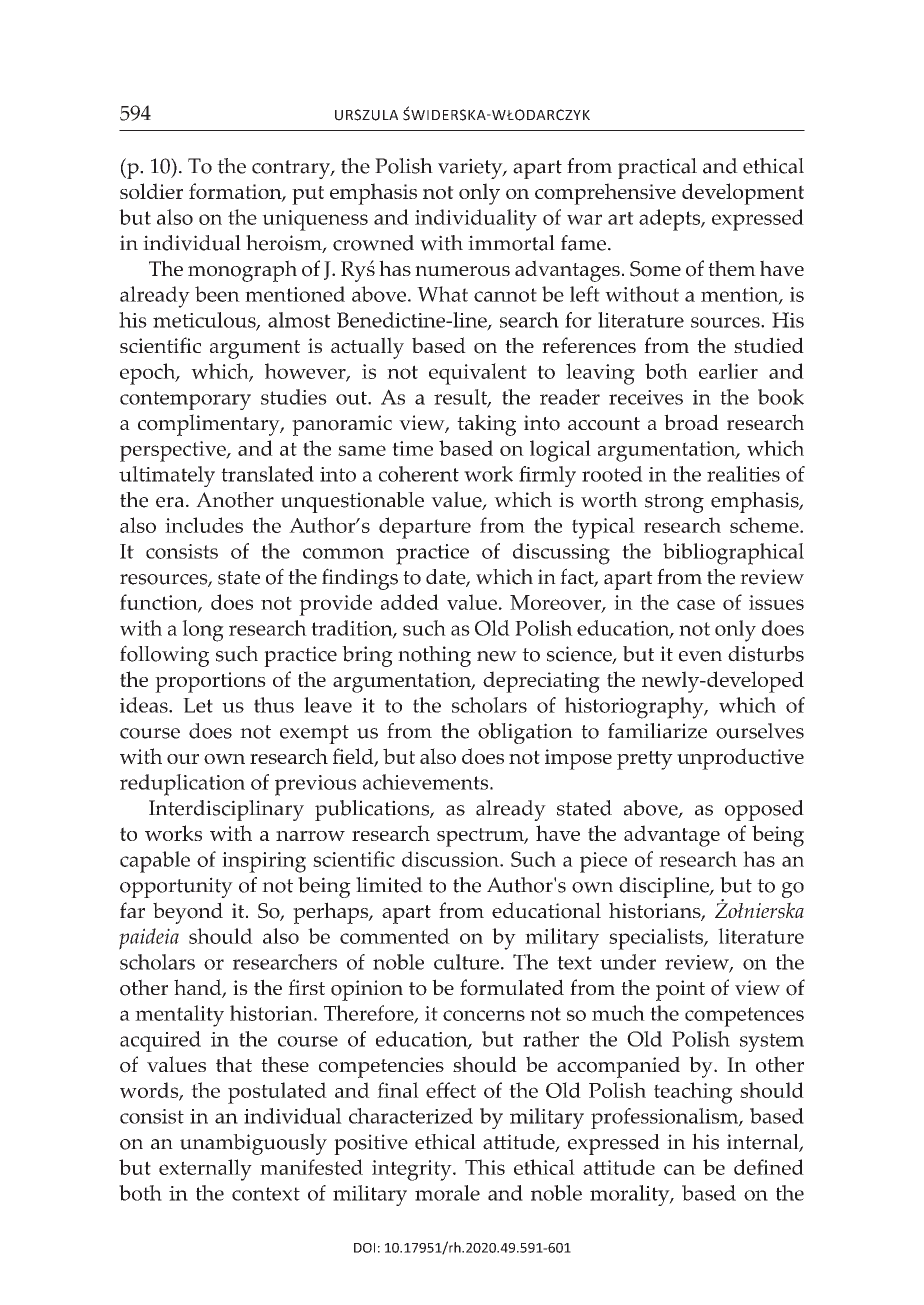  Describe the element at coordinates (674, 503) in the screenshot. I see `strong` at that location.
